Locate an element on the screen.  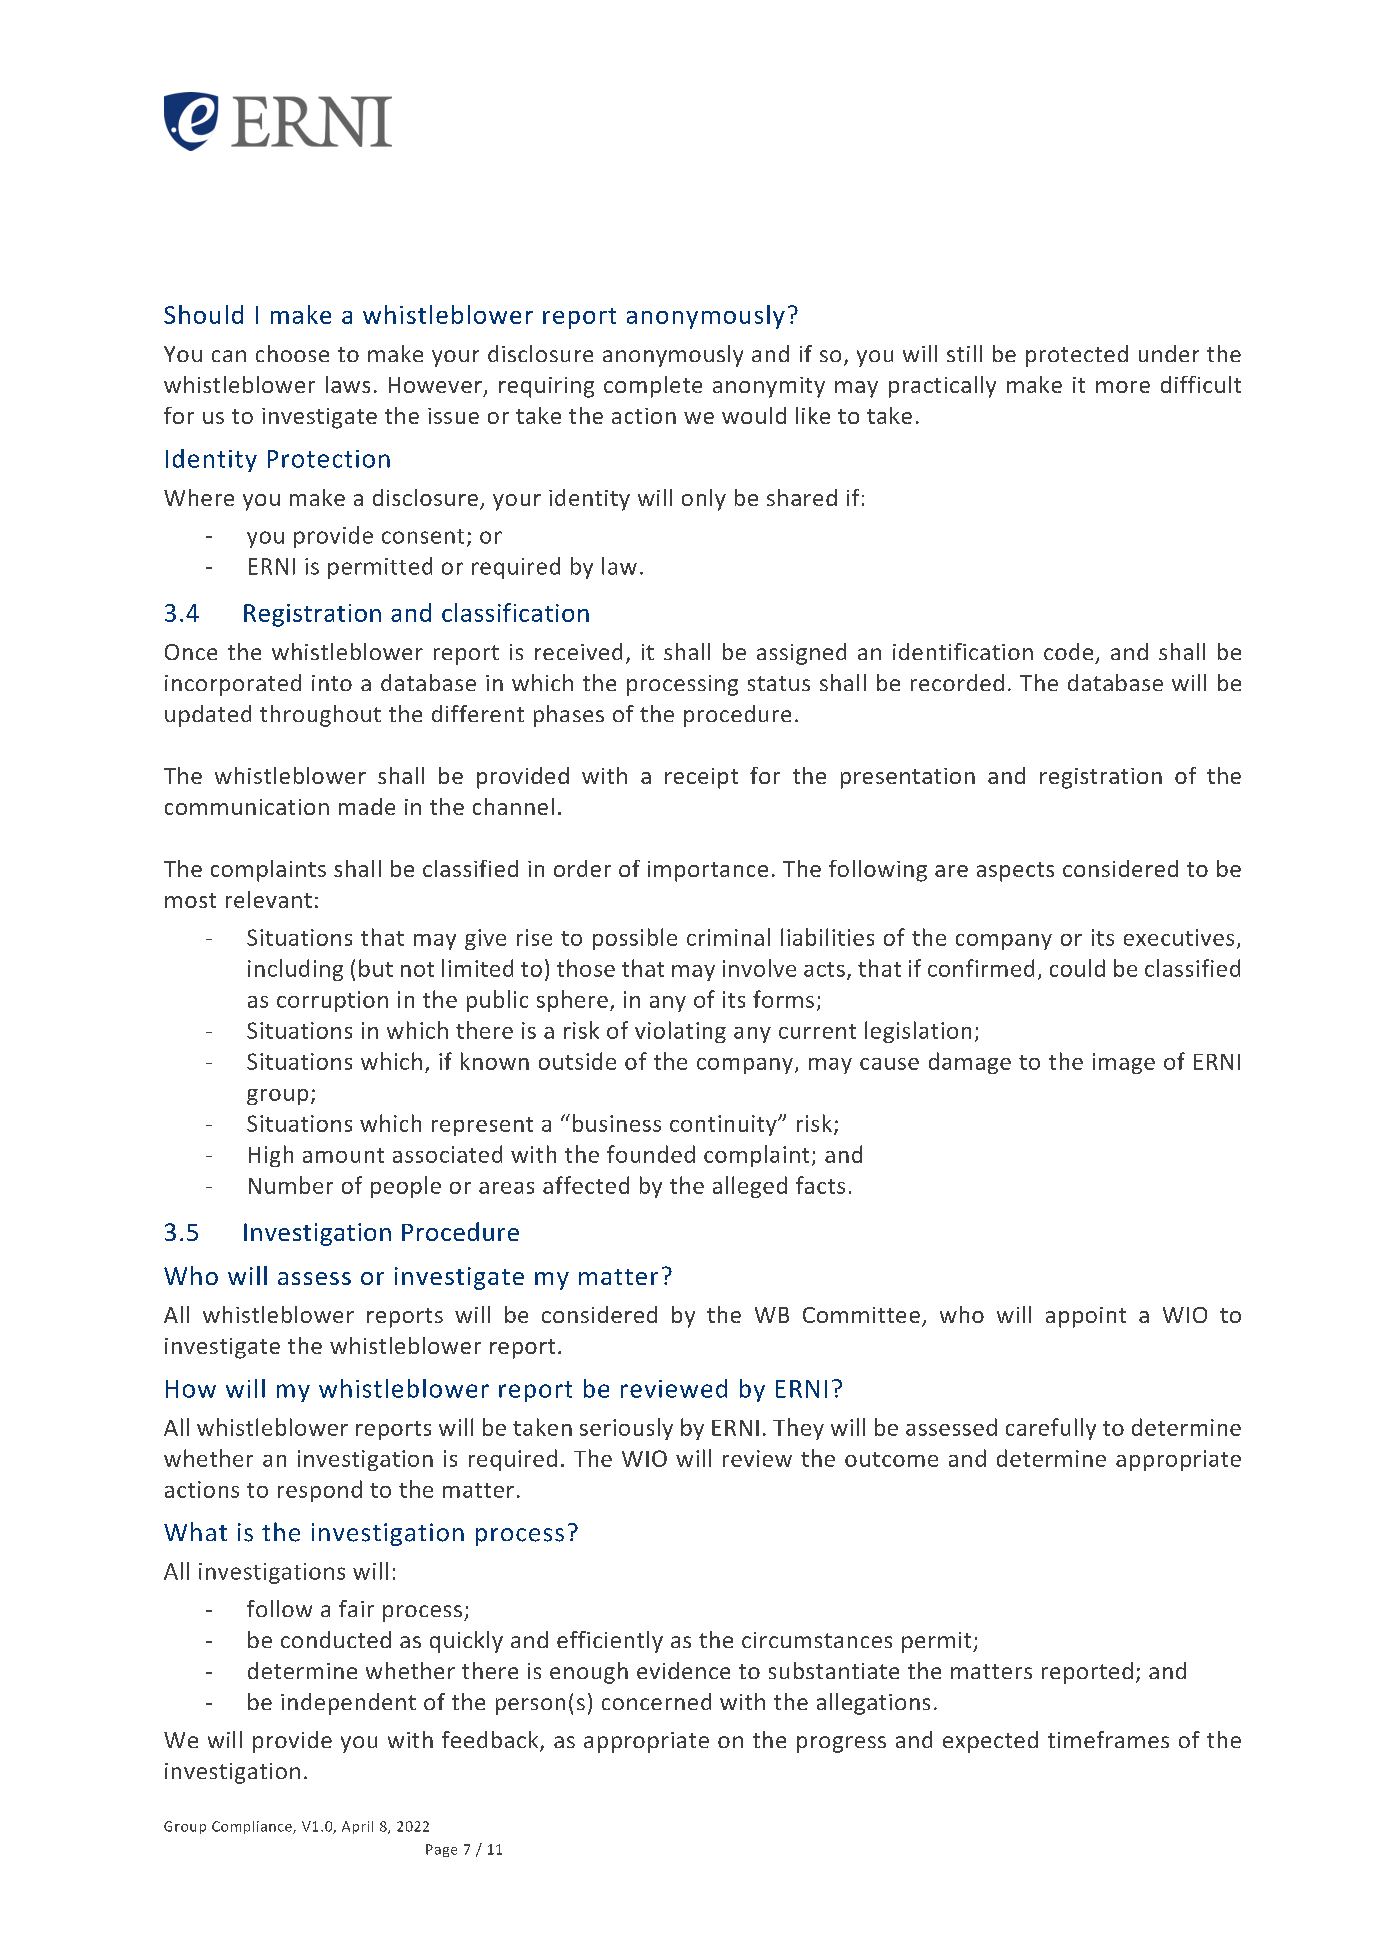
image is located at coordinates (1124, 1063).
